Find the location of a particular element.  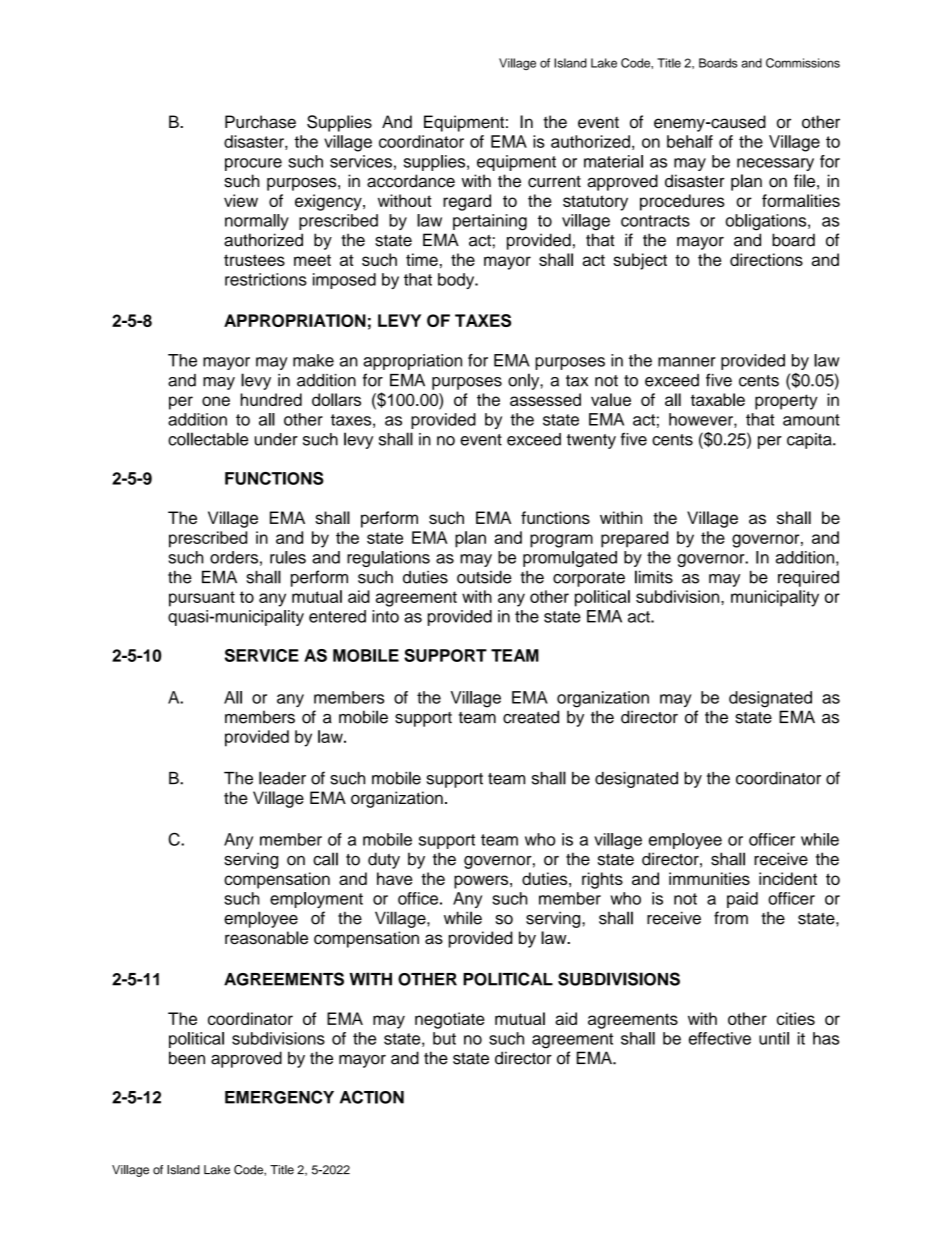

current is located at coordinates (554, 182).
